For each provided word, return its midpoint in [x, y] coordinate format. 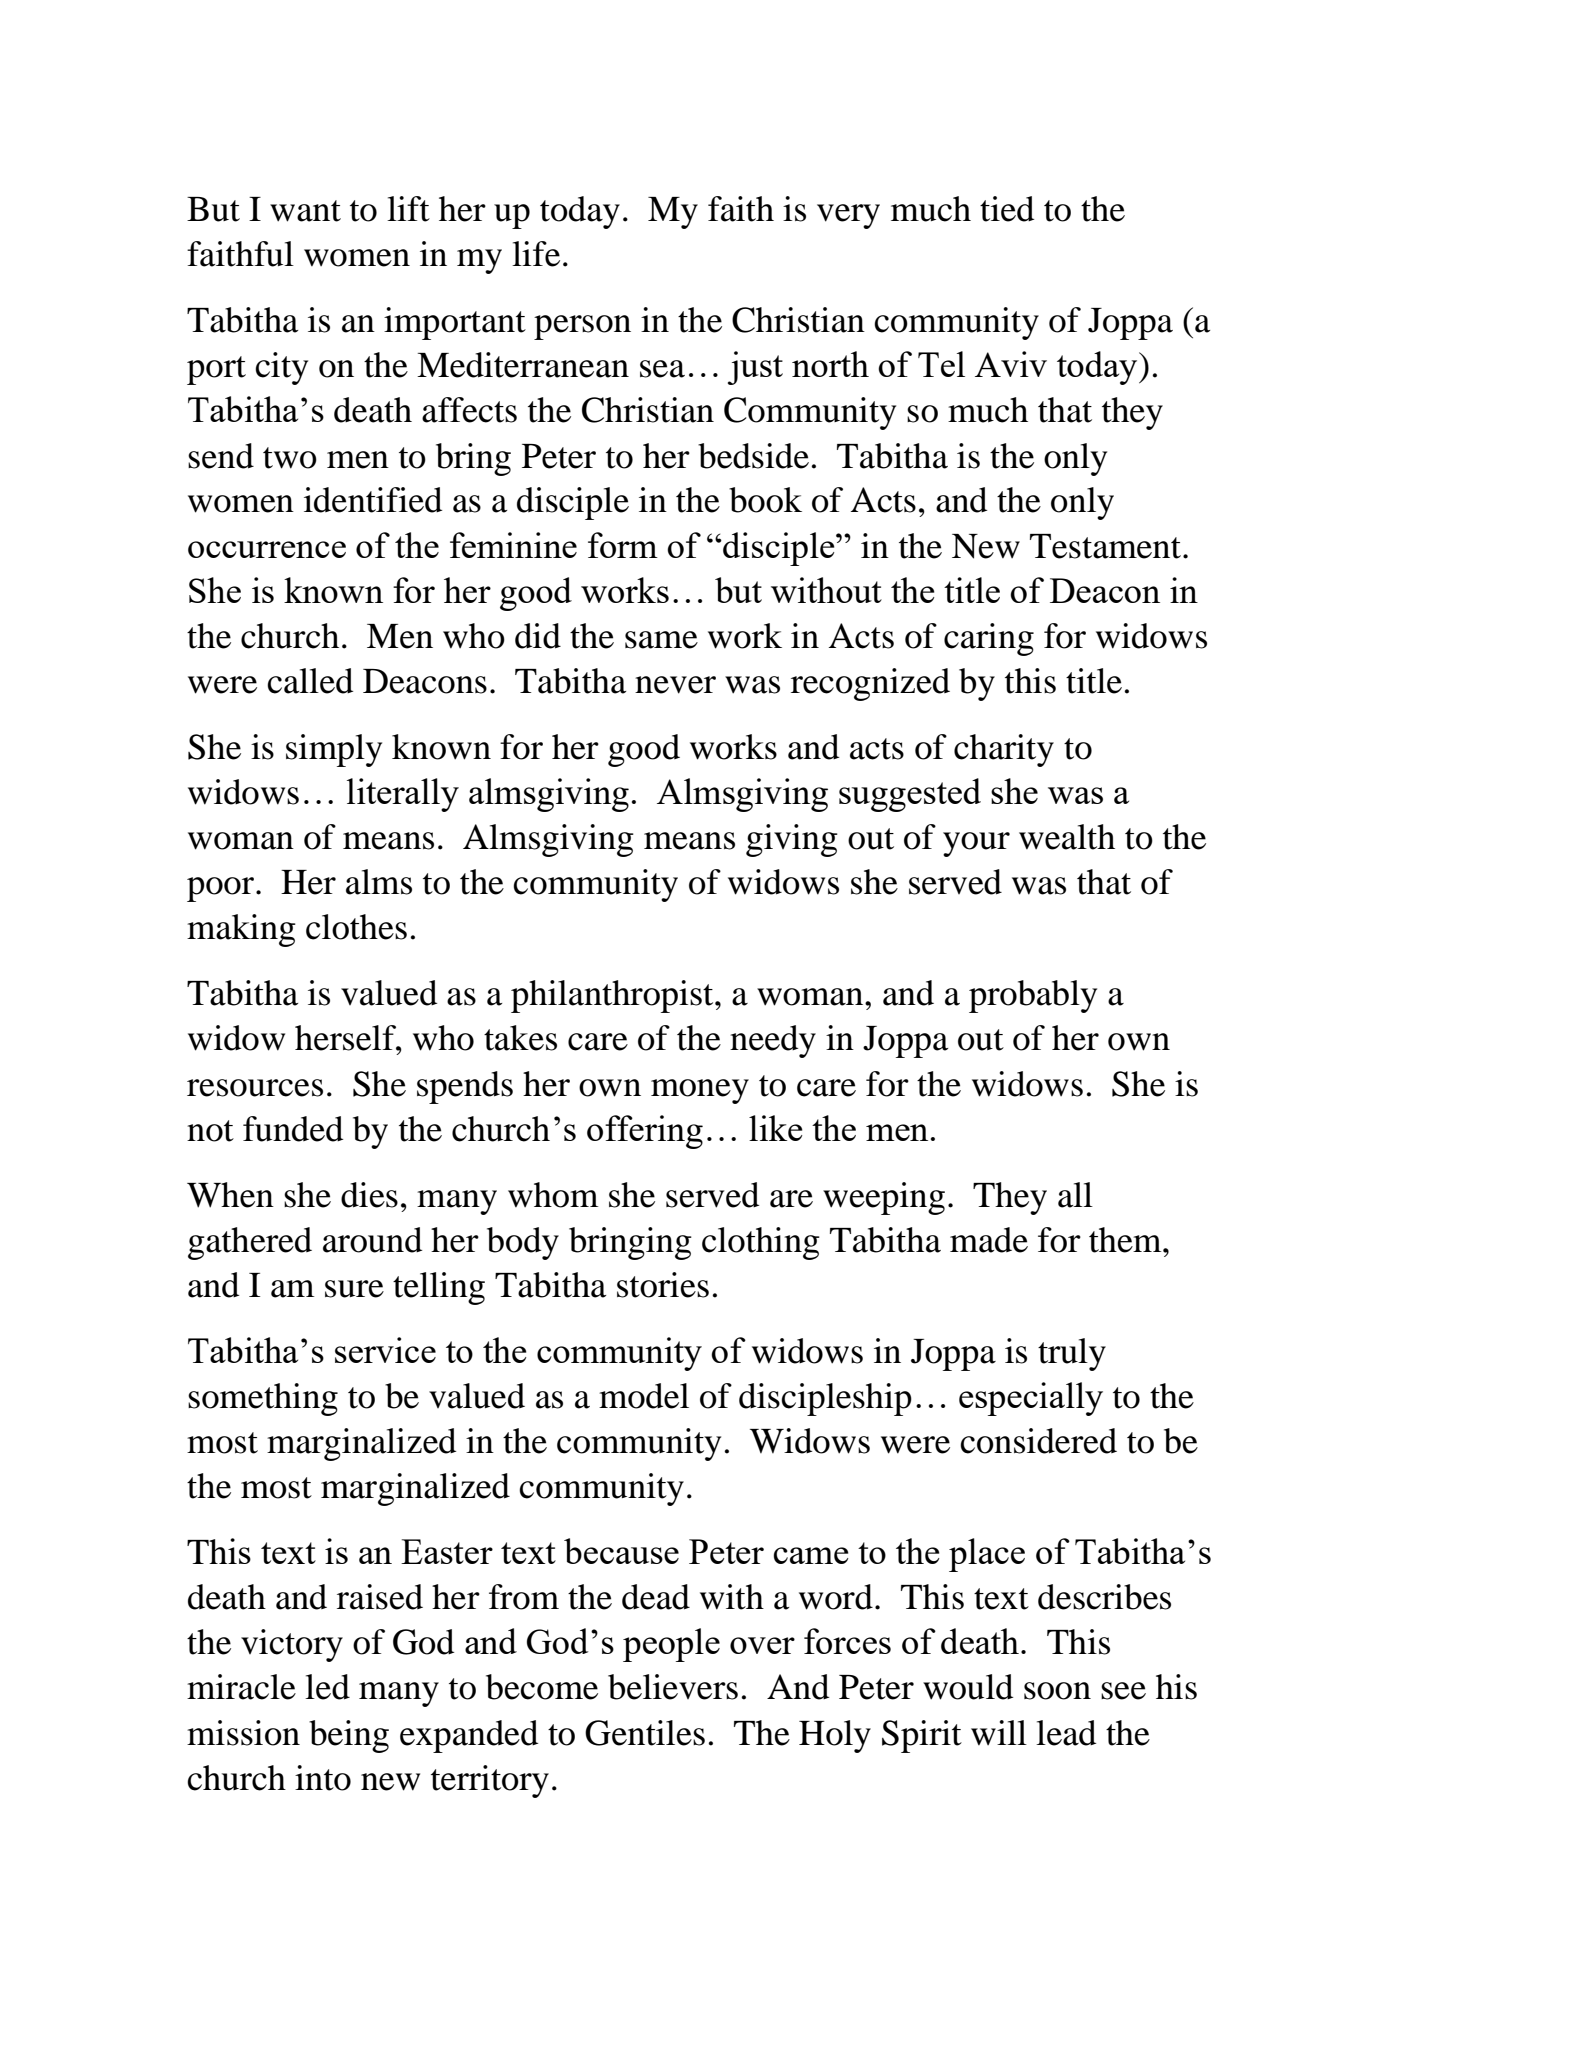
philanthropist [613, 996]
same [661, 640]
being [349, 1736]
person [582, 327]
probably [1033, 996]
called [310, 681]
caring [989, 639]
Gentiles [645, 1733]
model [644, 1396]
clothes [356, 927]
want [305, 211]
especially [1031, 1399]
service [385, 1350]
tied [1007, 209]
